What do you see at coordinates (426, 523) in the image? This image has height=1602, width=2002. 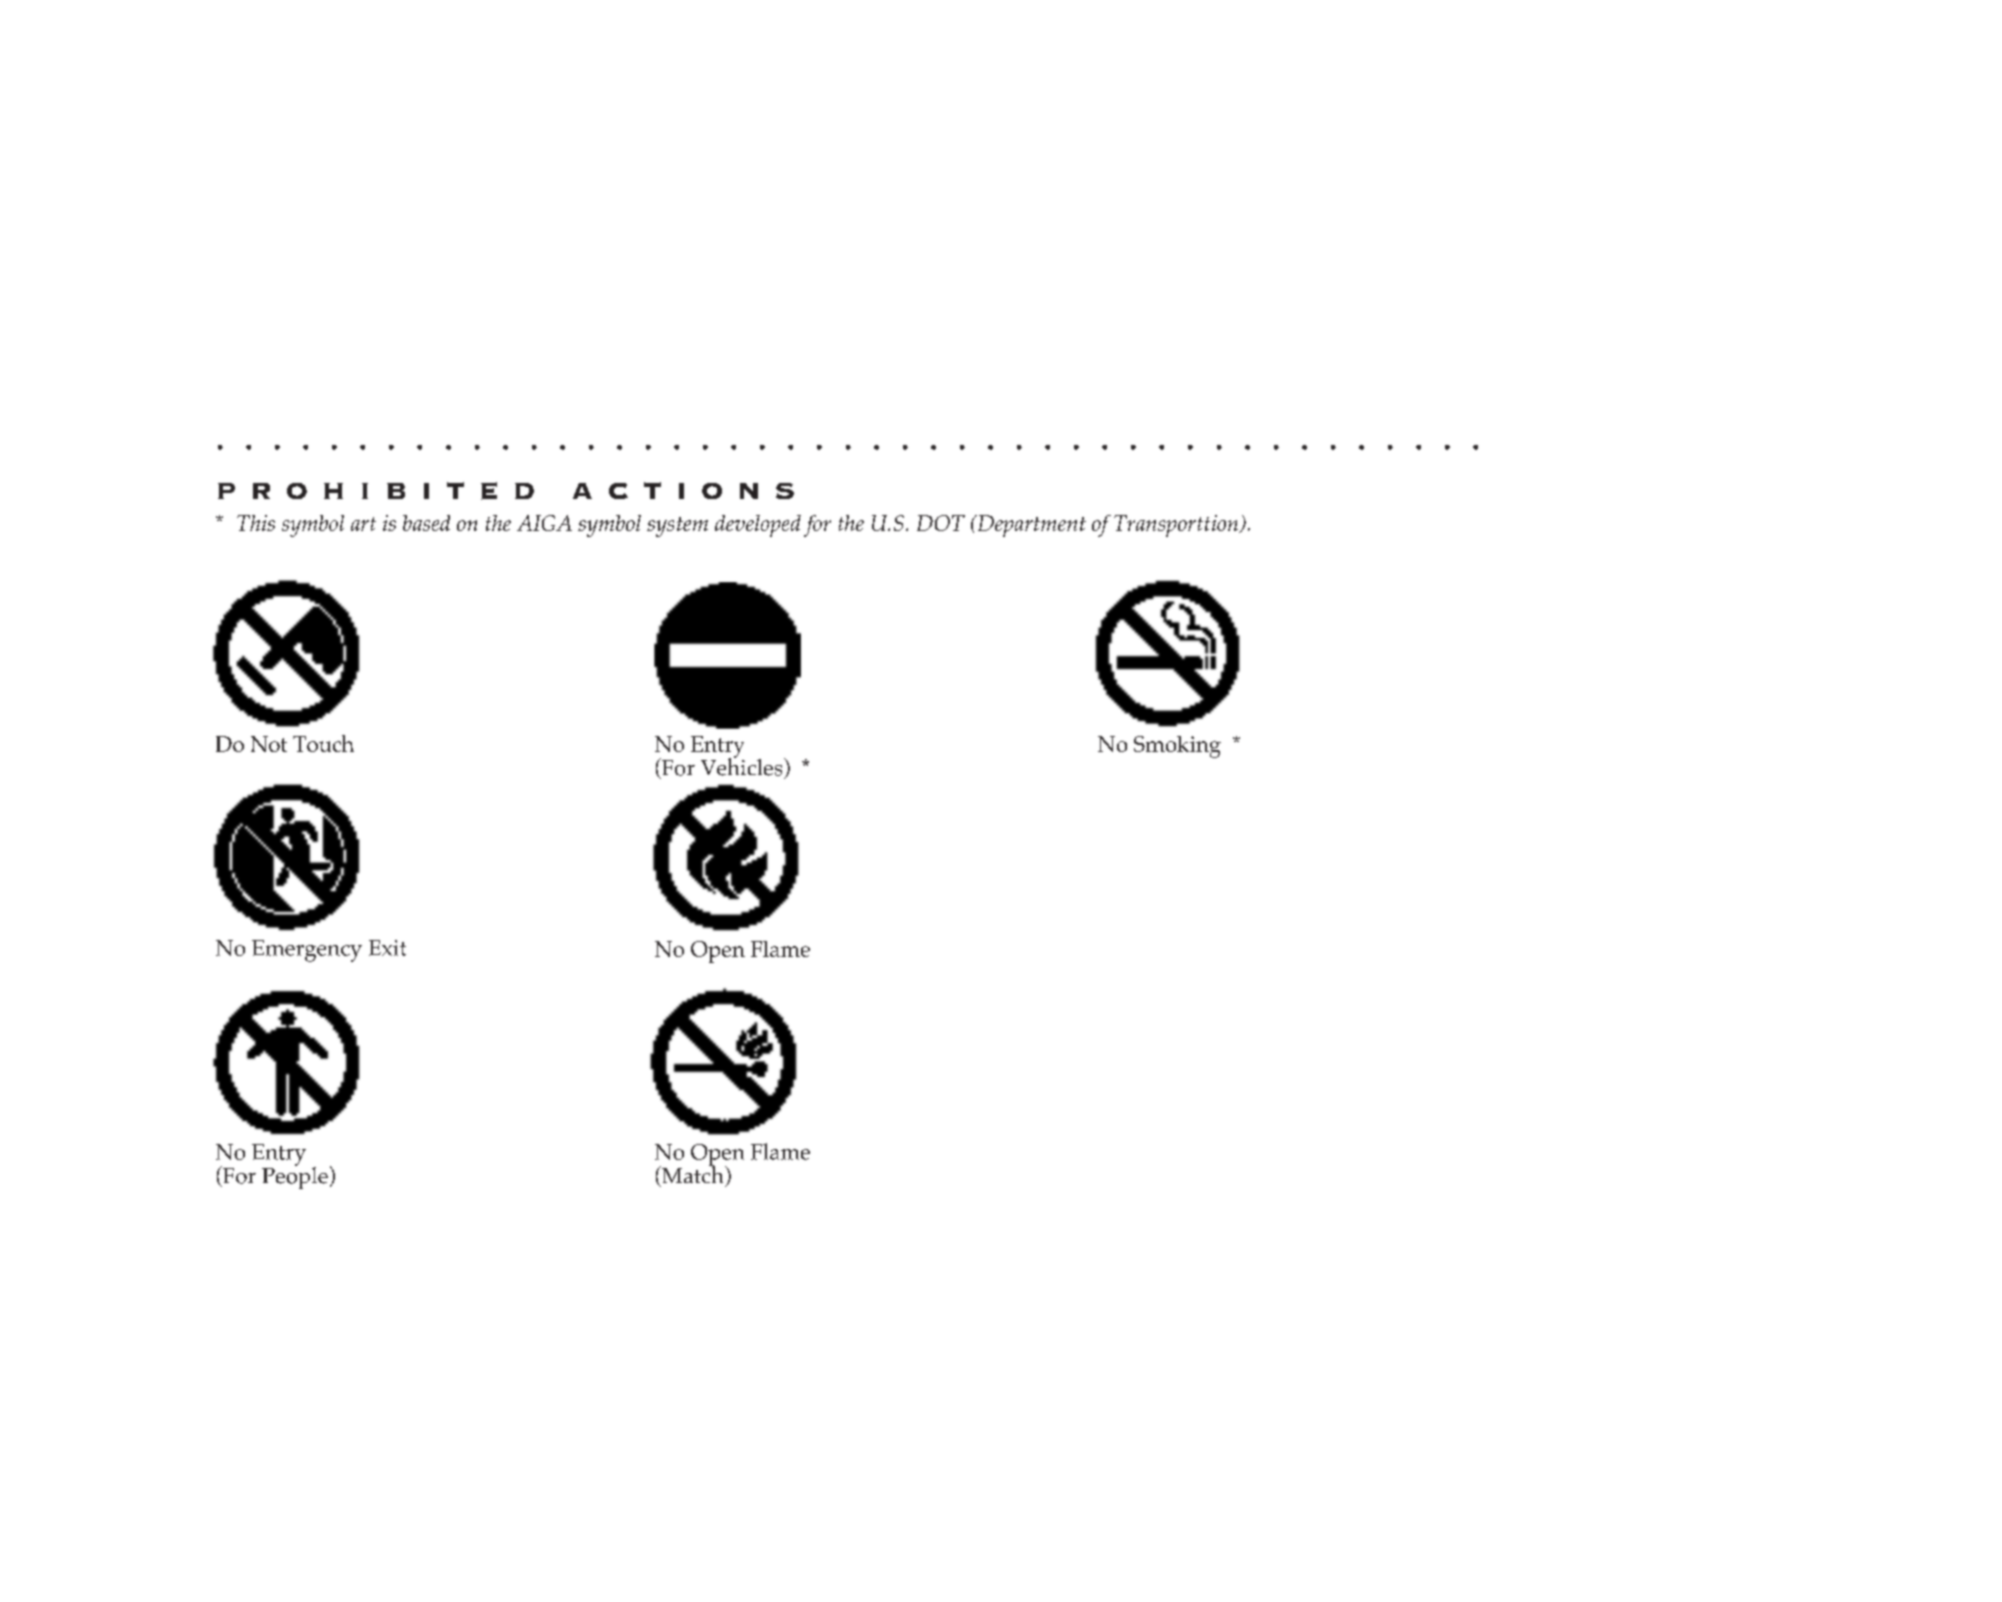 I see `based` at bounding box center [426, 523].
